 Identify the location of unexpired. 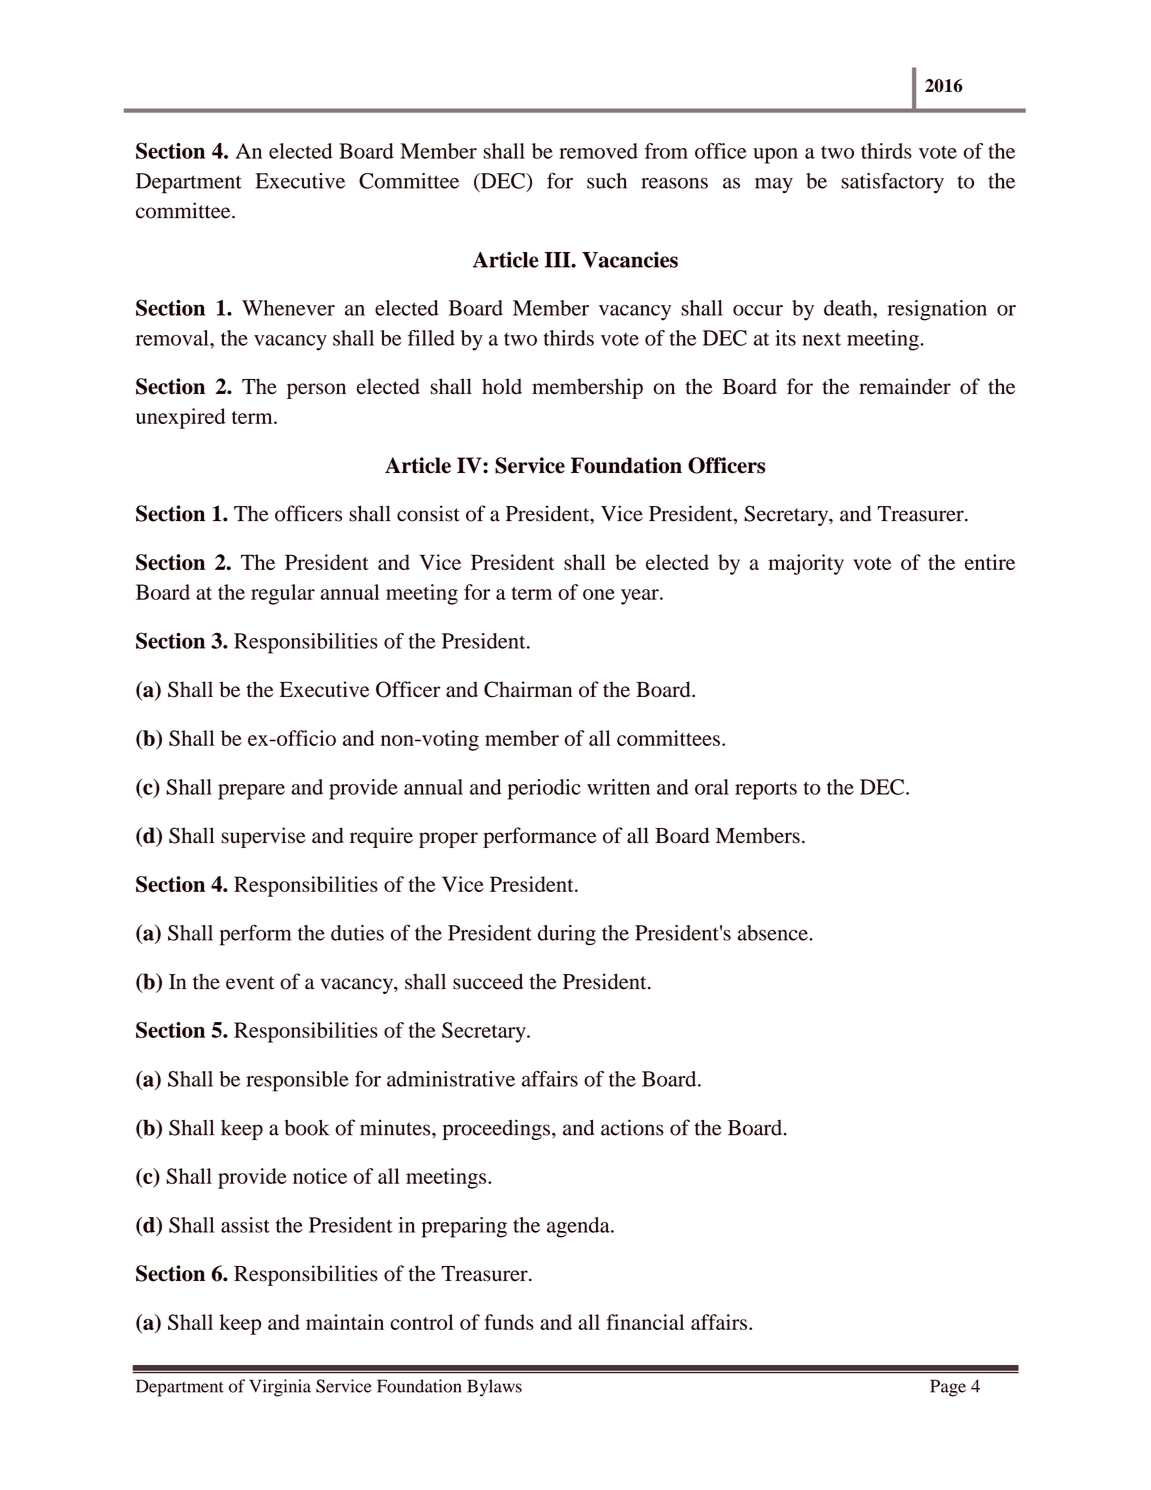
(181, 418).
